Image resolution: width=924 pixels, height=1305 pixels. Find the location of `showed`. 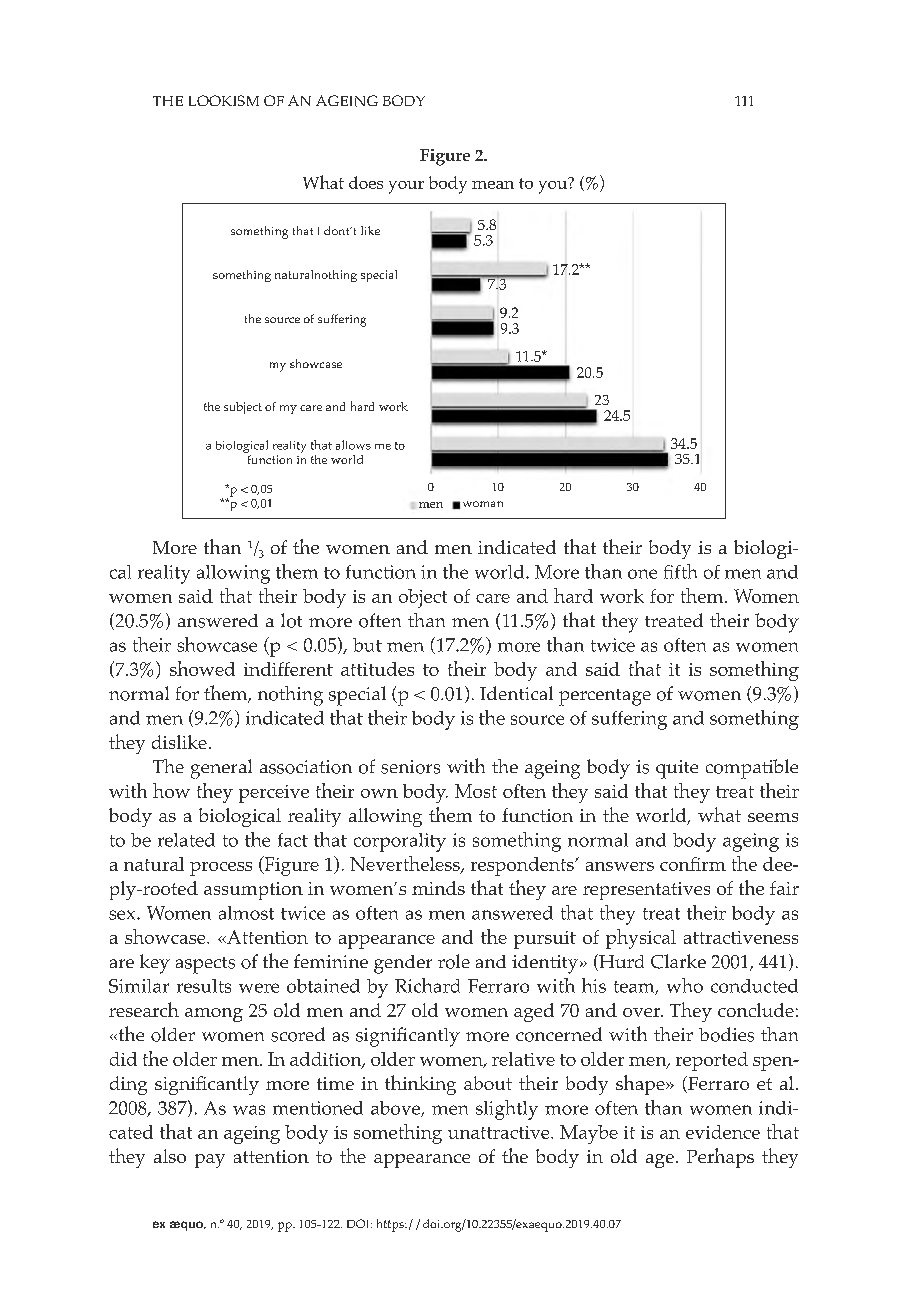

showed is located at coordinates (202, 668).
